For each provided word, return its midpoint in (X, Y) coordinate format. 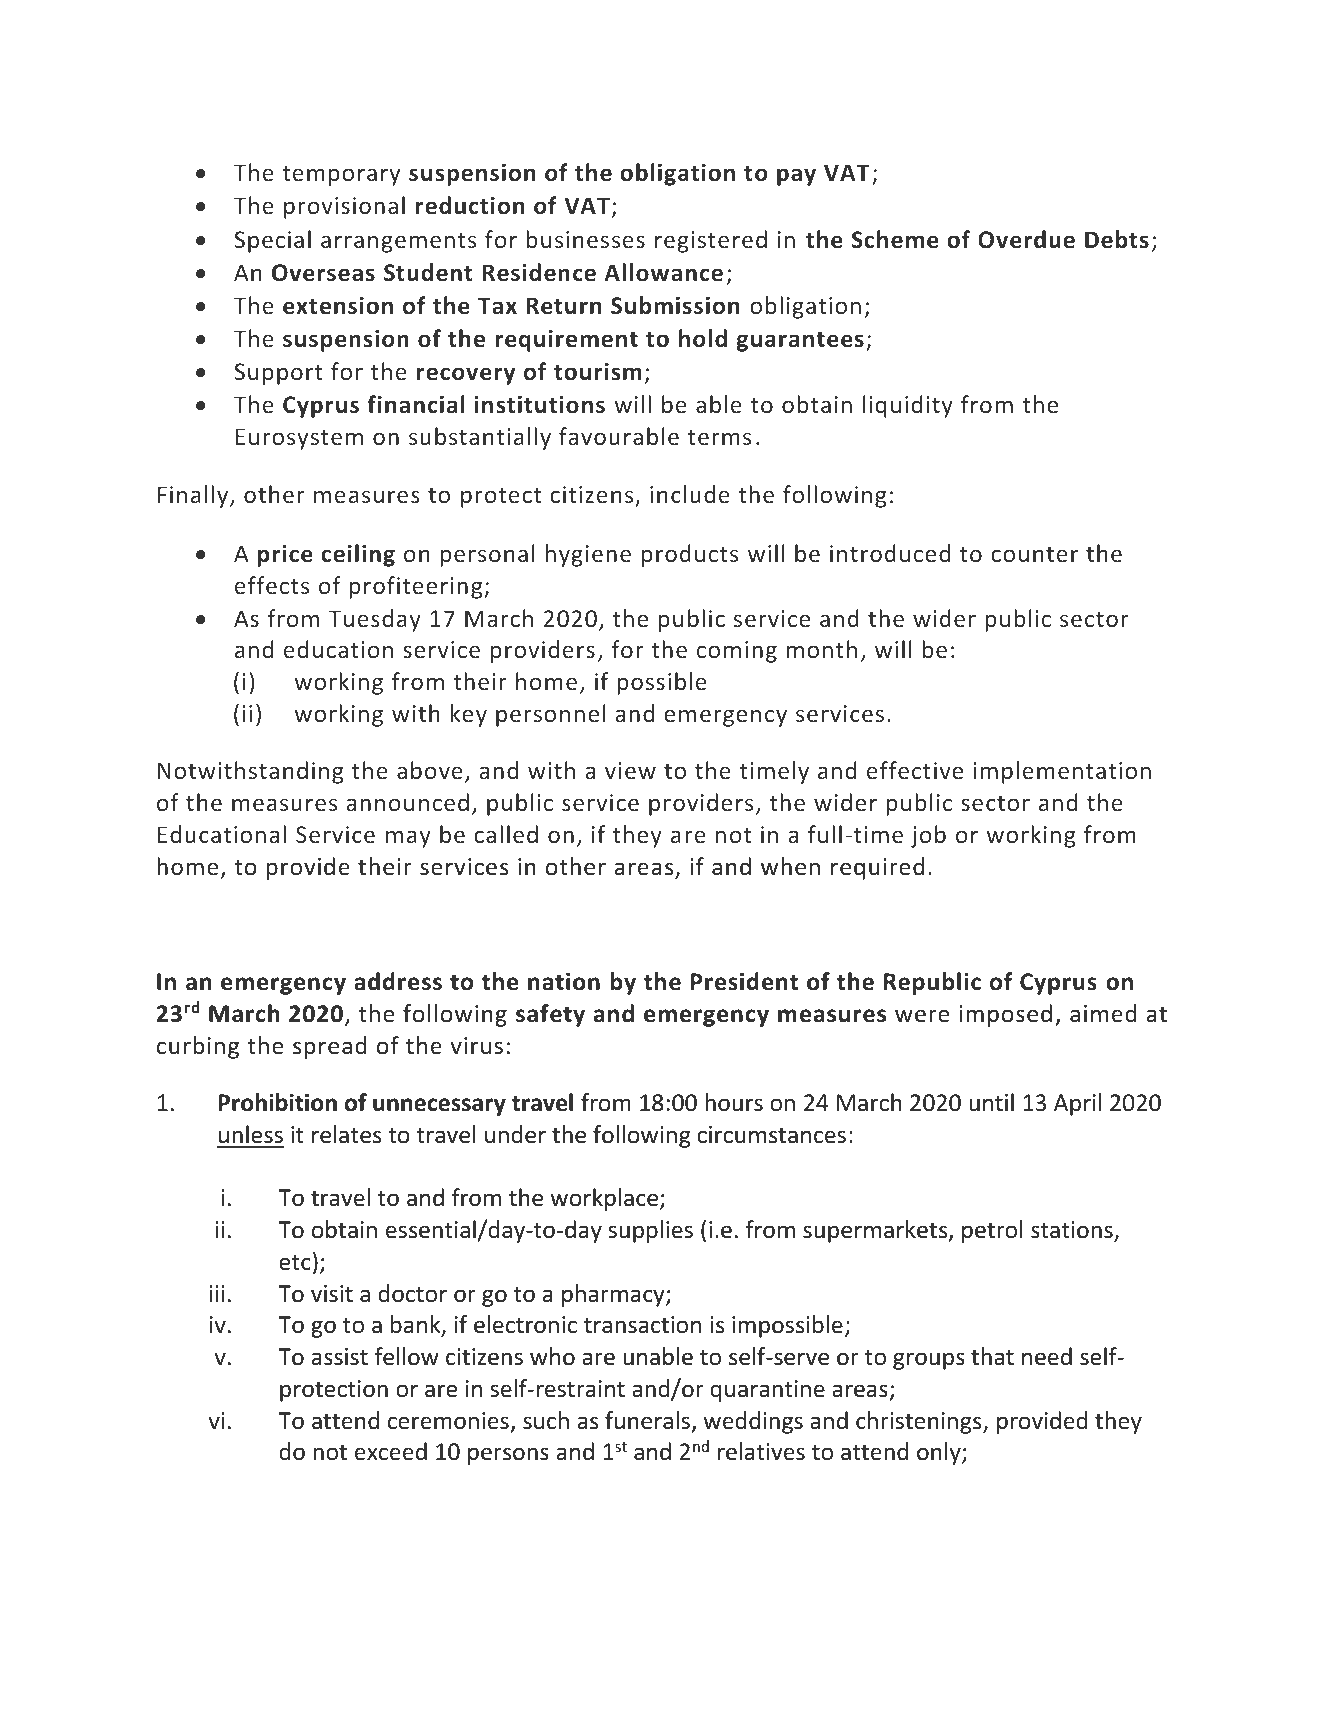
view (630, 770)
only (940, 1453)
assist (340, 1357)
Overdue (1026, 239)
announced (407, 802)
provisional (344, 207)
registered (711, 241)
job (928, 836)
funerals (647, 1420)
